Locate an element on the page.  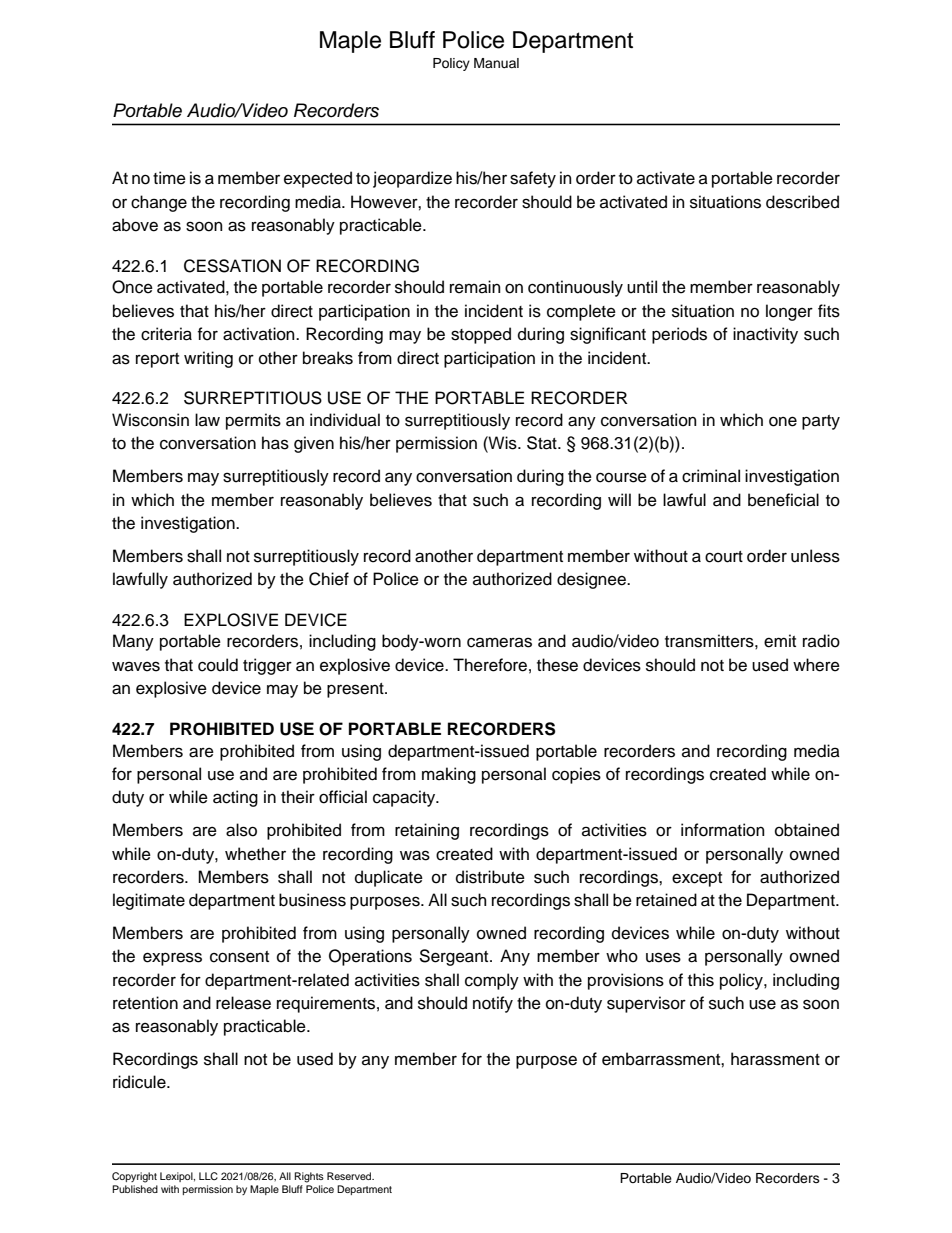
Manual is located at coordinates (496, 63).
